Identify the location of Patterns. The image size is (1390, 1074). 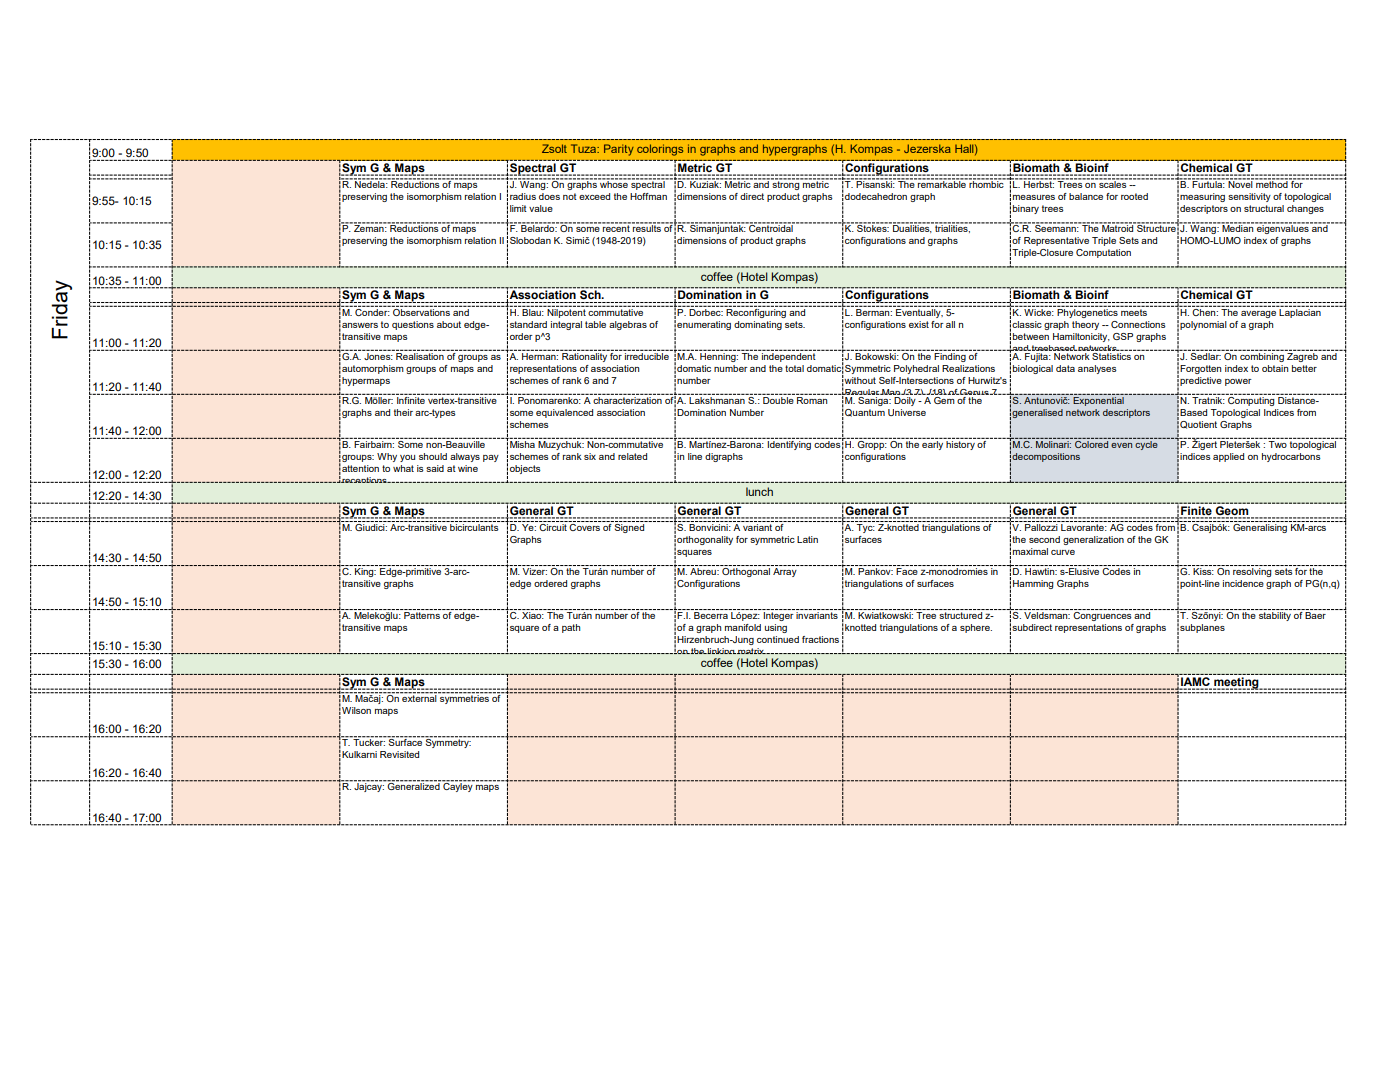
(422, 615).
